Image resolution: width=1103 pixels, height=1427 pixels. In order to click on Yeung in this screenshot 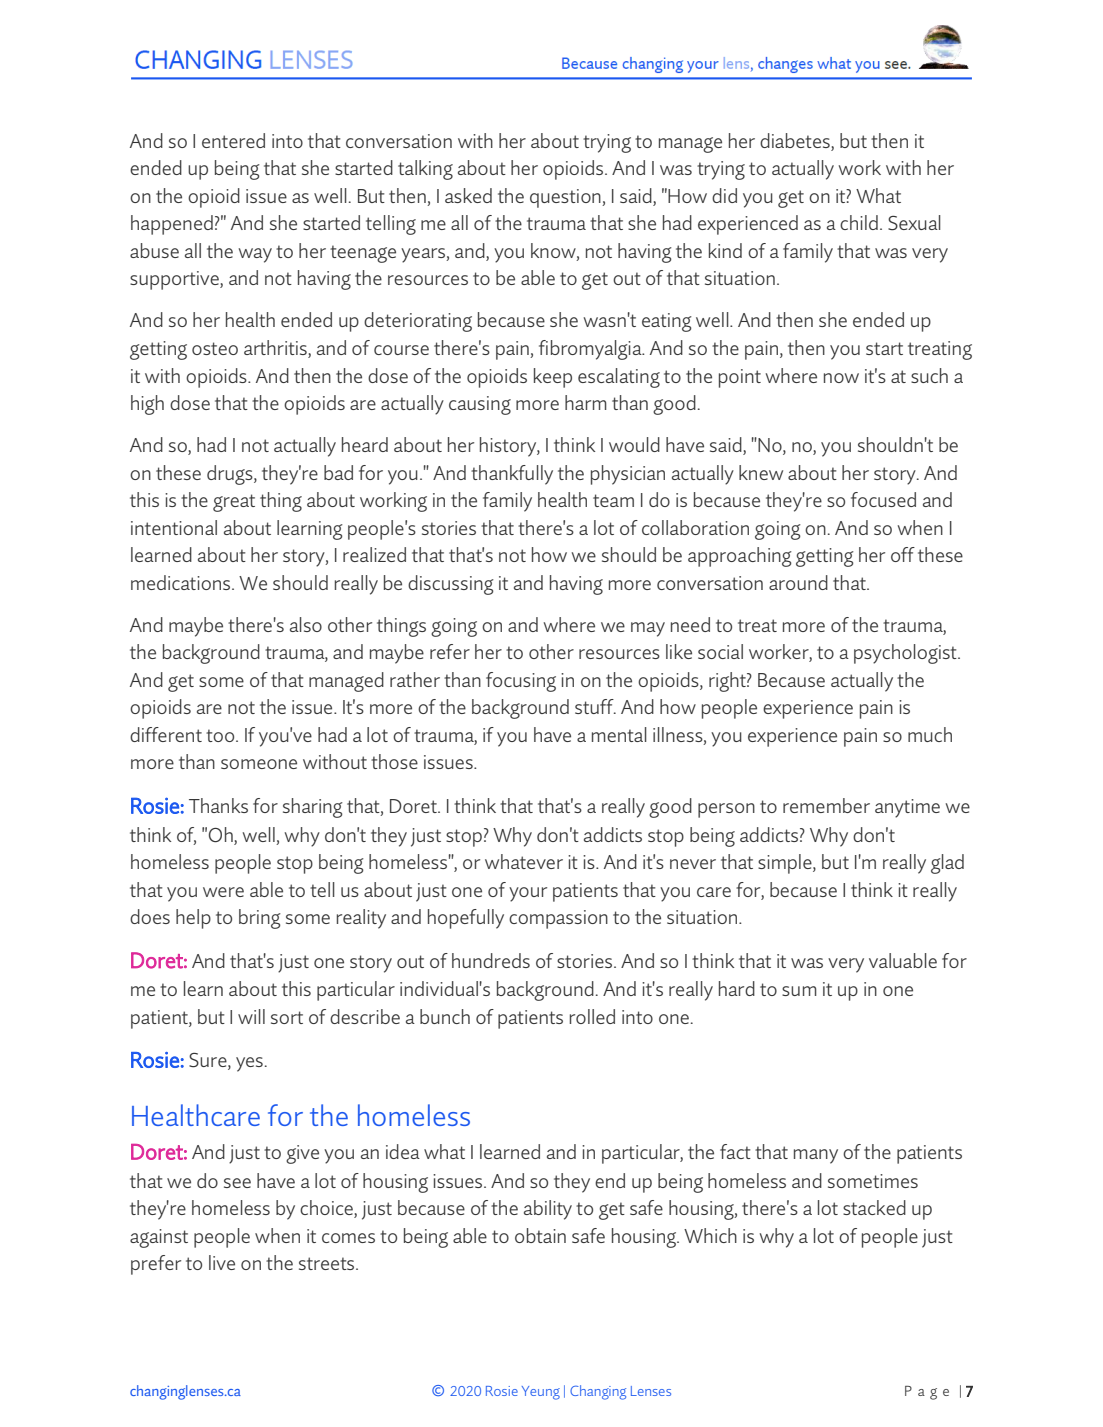, I will do `click(541, 1393)`.
